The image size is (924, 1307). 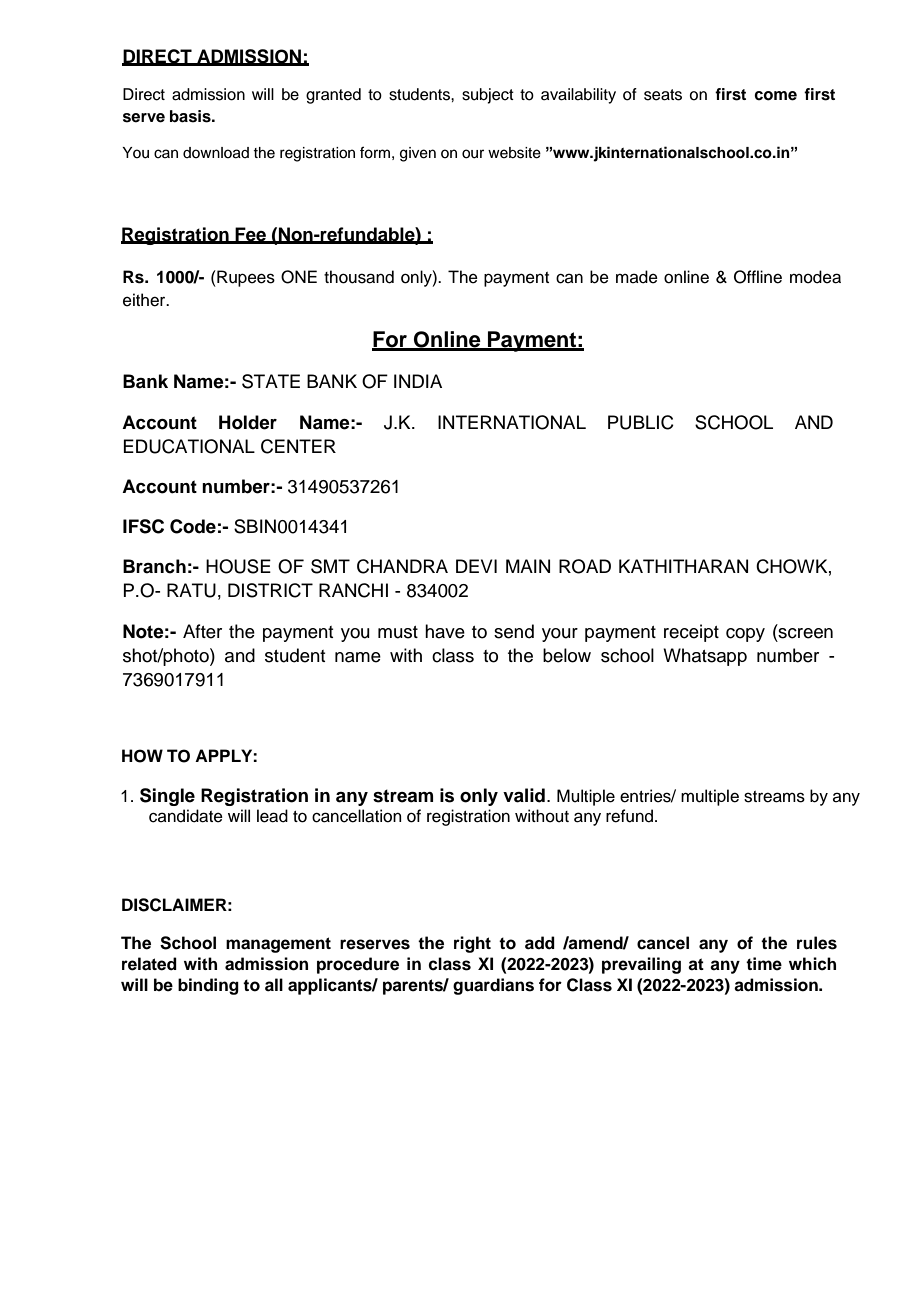 What do you see at coordinates (488, 96) in the image?
I see `subject` at bounding box center [488, 96].
